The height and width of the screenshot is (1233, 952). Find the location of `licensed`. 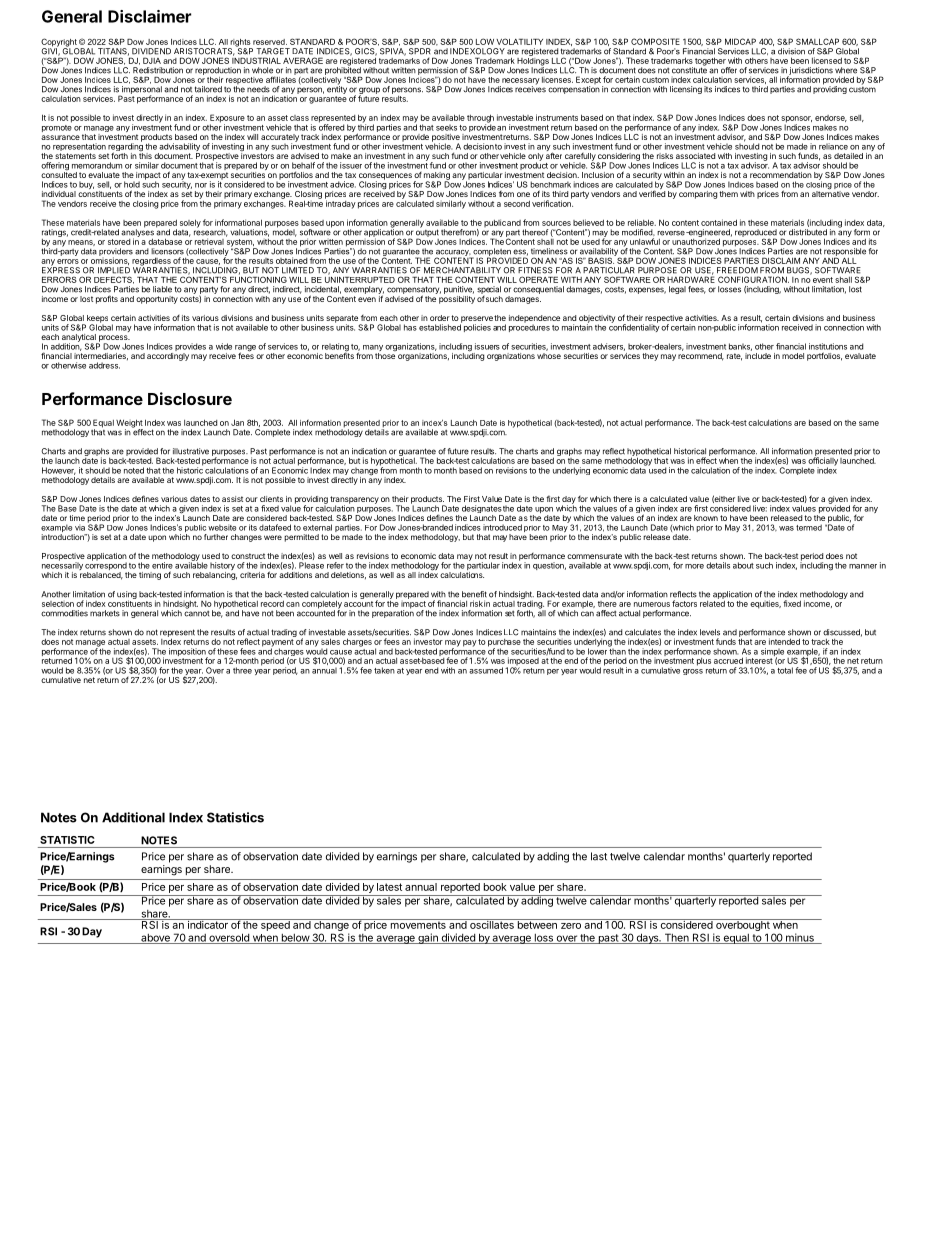

licensed is located at coordinates (827, 60).
